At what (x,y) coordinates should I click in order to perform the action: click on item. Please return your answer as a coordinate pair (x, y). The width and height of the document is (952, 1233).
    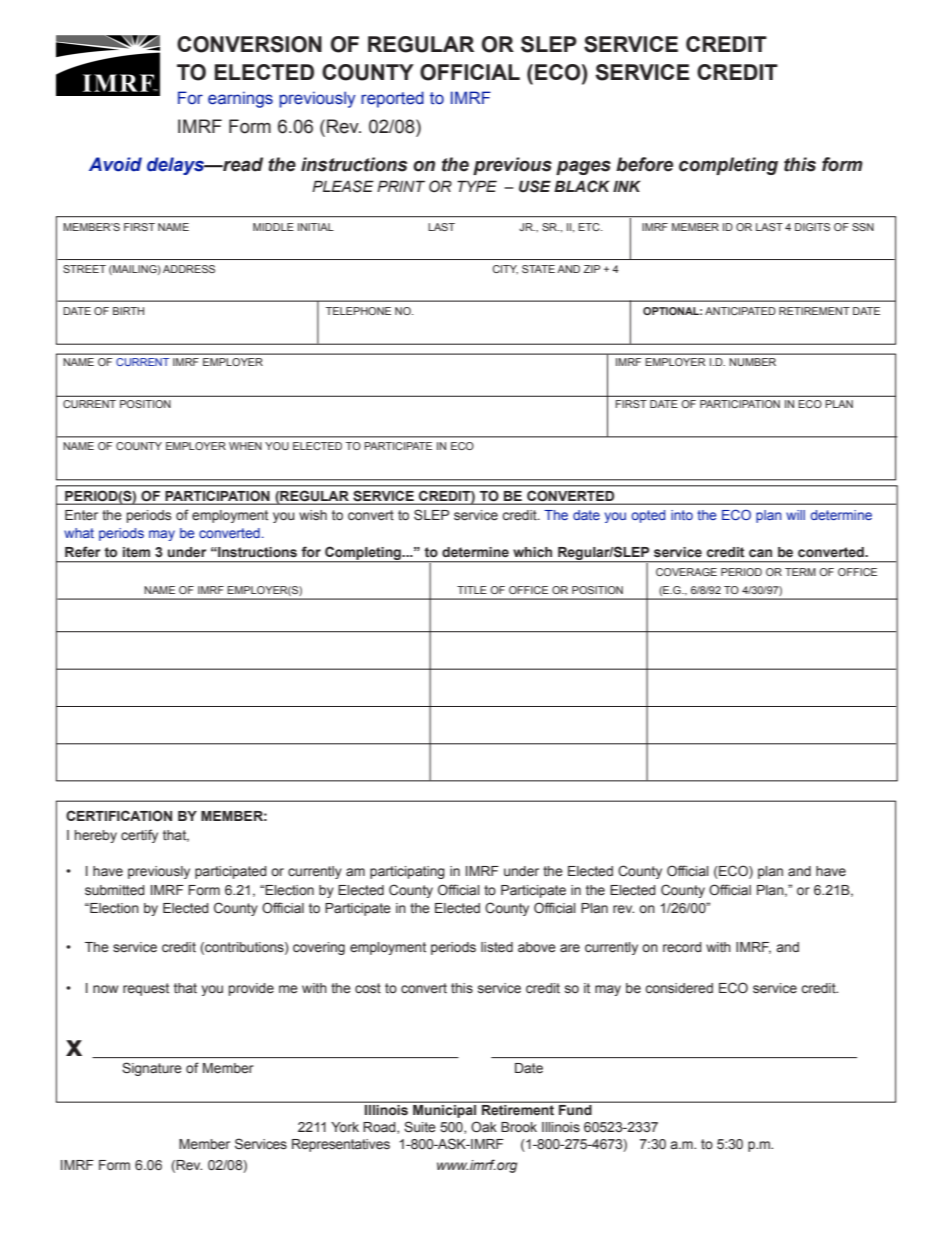
    Looking at the image, I should click on (136, 552).
